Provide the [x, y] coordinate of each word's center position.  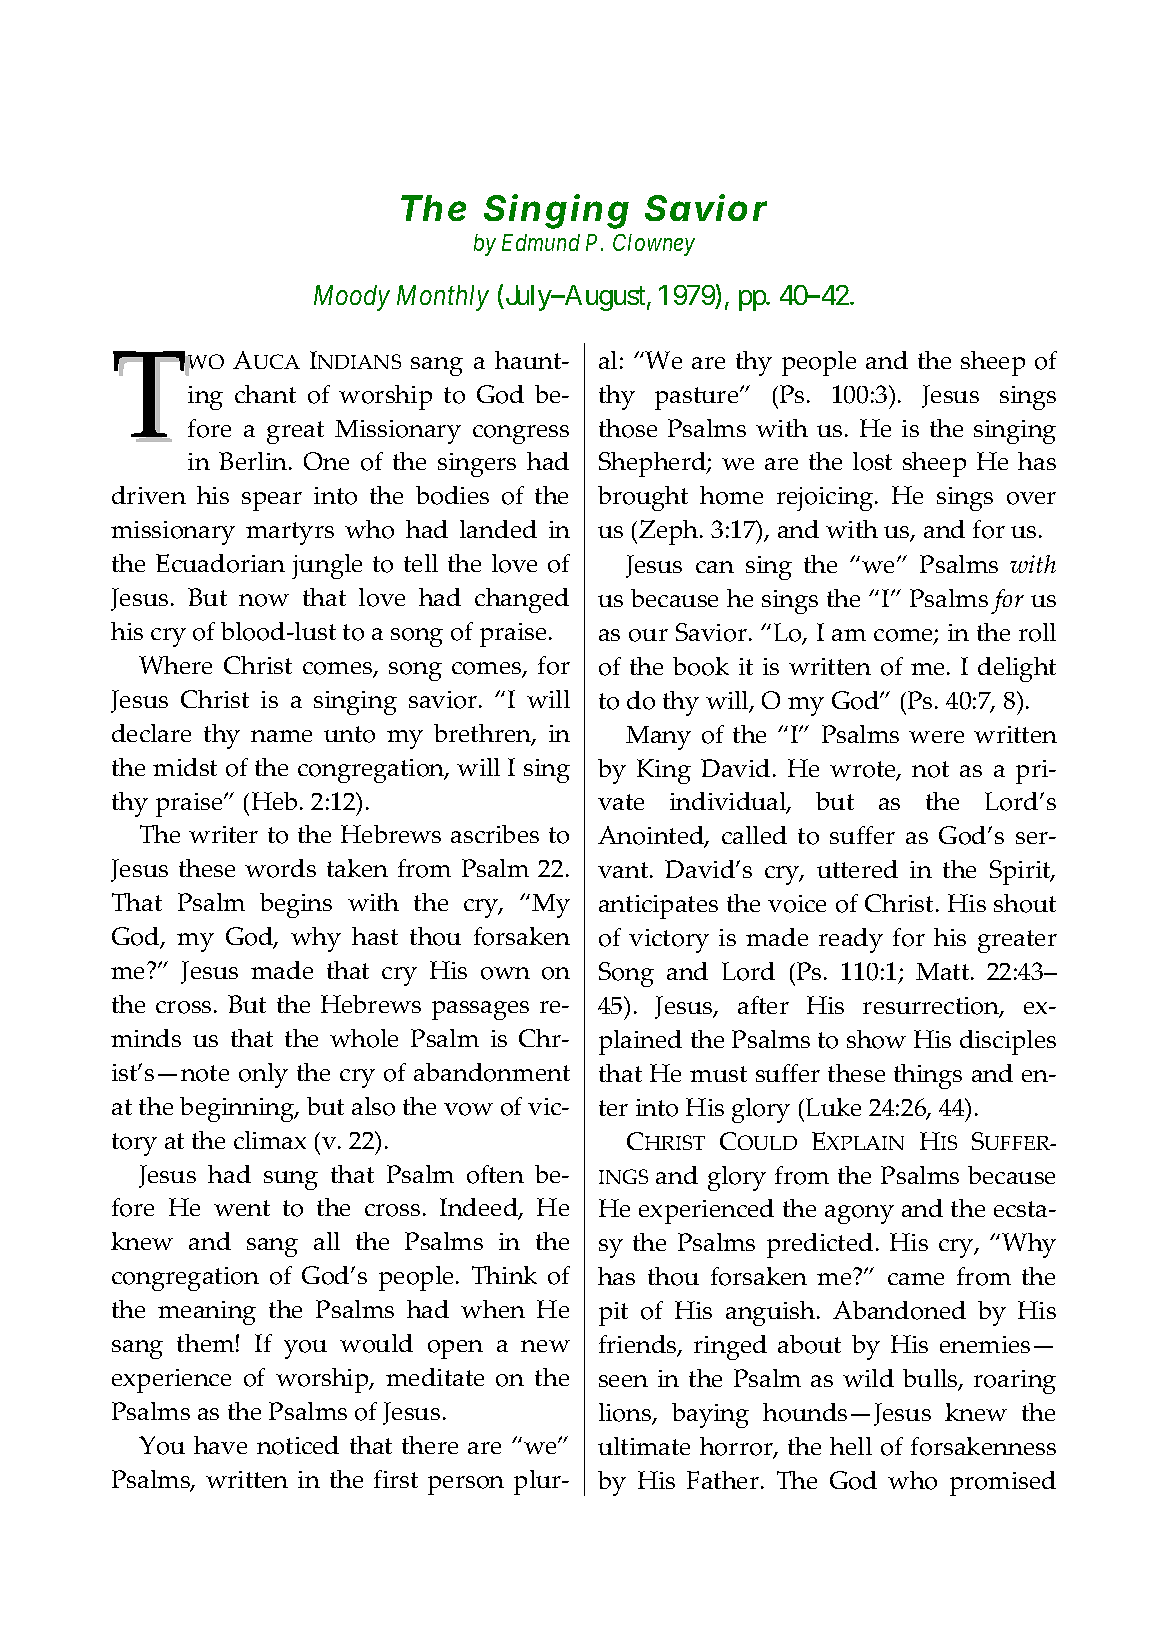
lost [872, 461]
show [876, 1039]
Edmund [541, 242]
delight [1017, 669]
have [220, 1445]
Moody [352, 298]
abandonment [492, 1072]
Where [175, 665]
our [648, 635]
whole [364, 1038]
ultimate [644, 1446]
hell [851, 1446]
